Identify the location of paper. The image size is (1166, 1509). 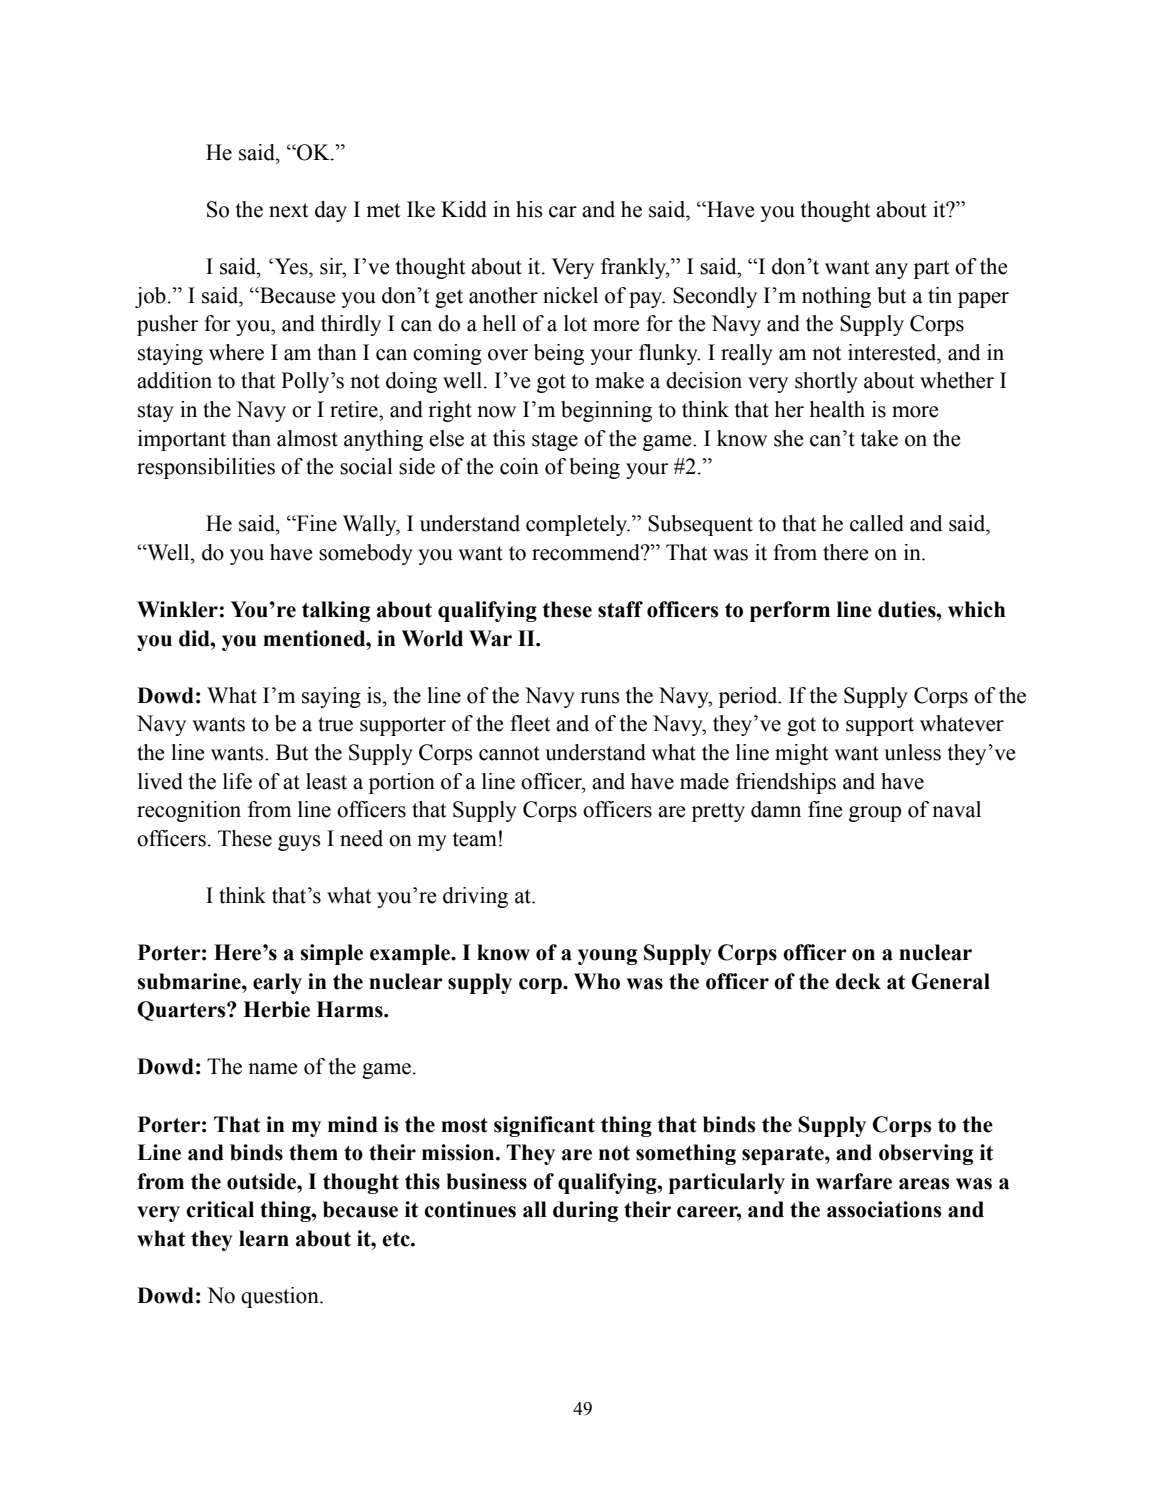
(983, 300).
